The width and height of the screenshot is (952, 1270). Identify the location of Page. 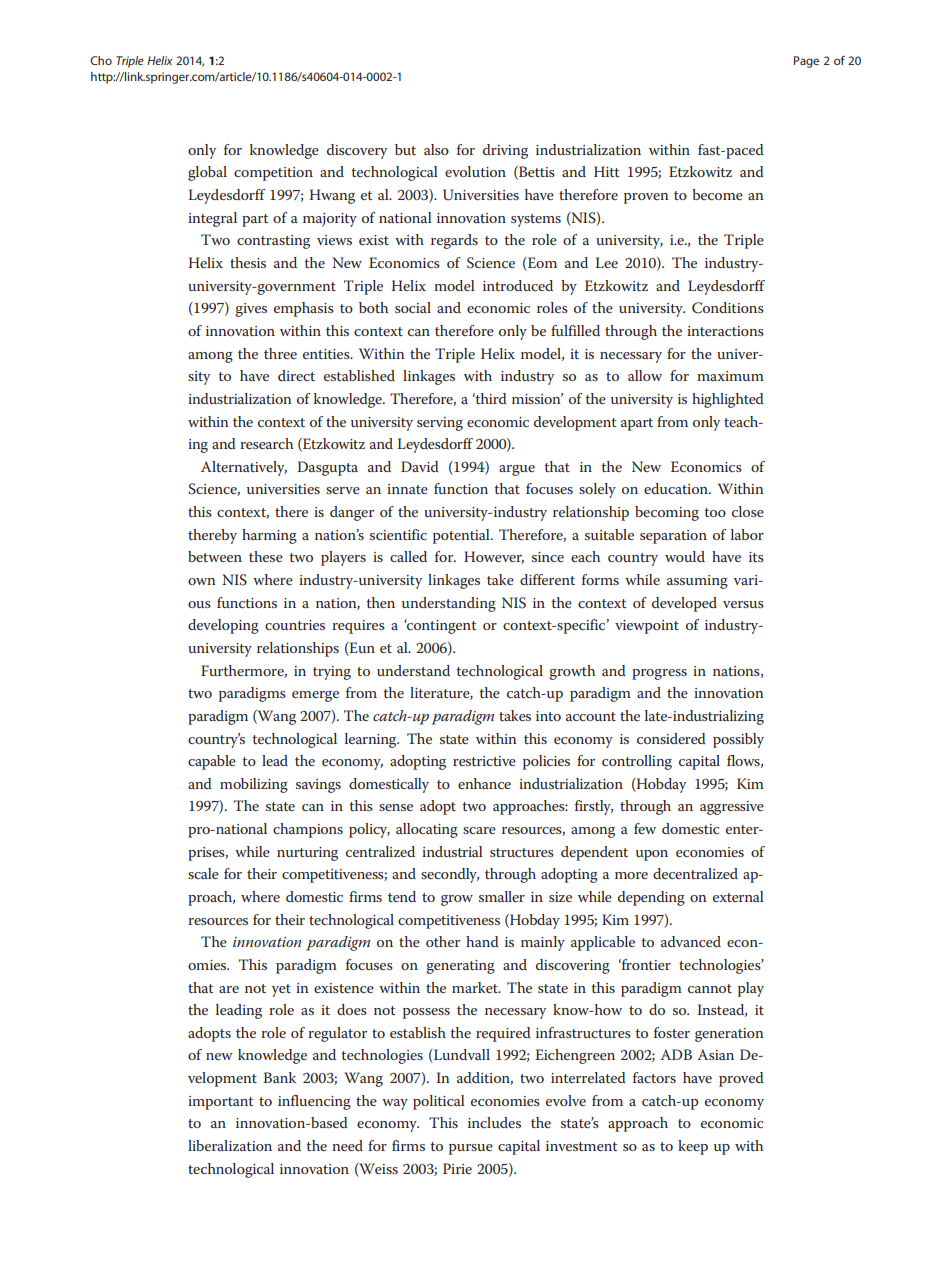
(806, 62).
